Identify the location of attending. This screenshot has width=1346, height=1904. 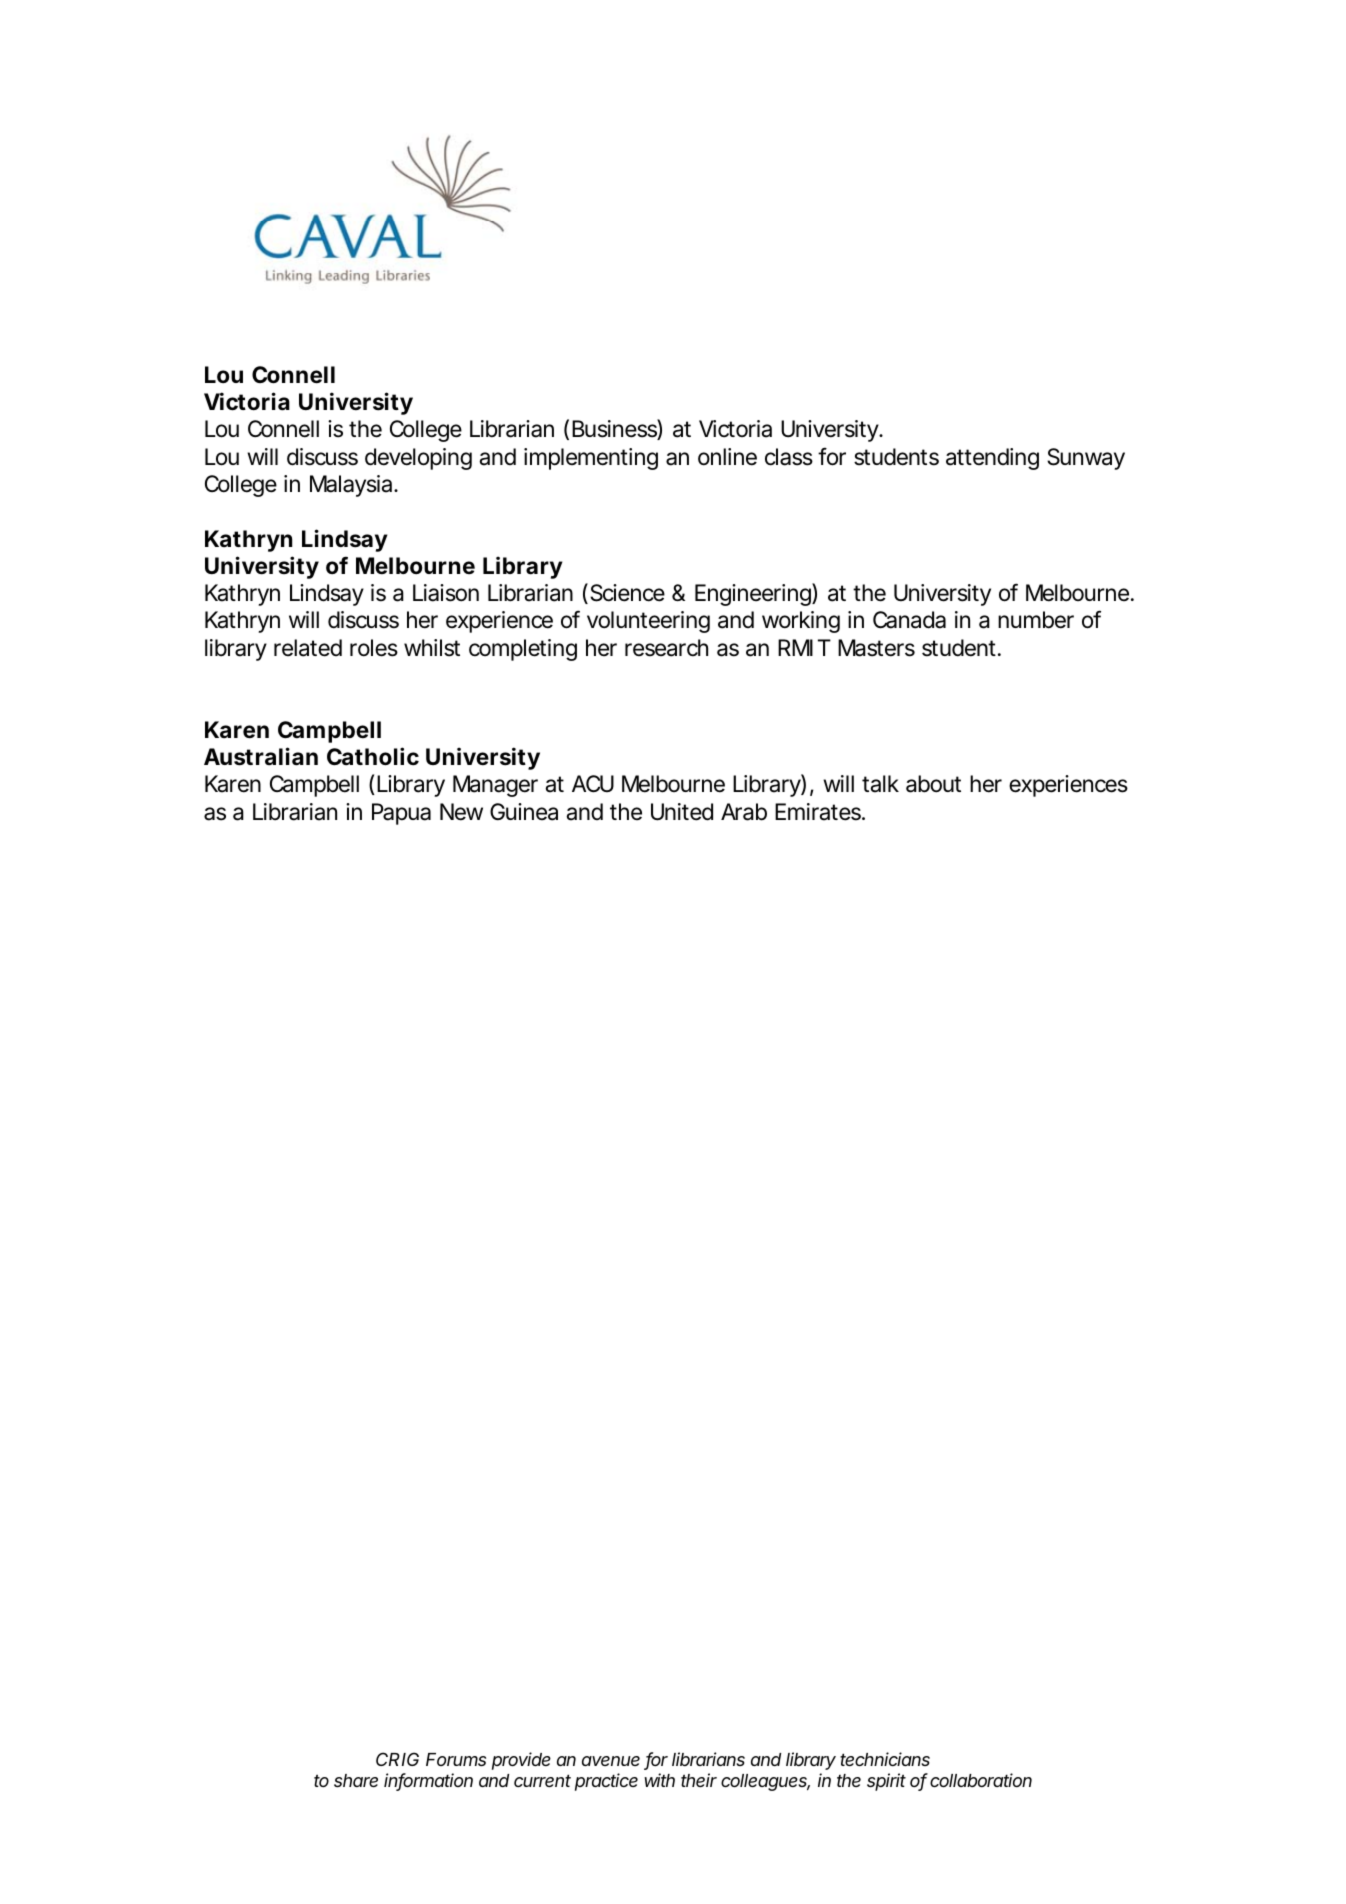
(992, 459).
